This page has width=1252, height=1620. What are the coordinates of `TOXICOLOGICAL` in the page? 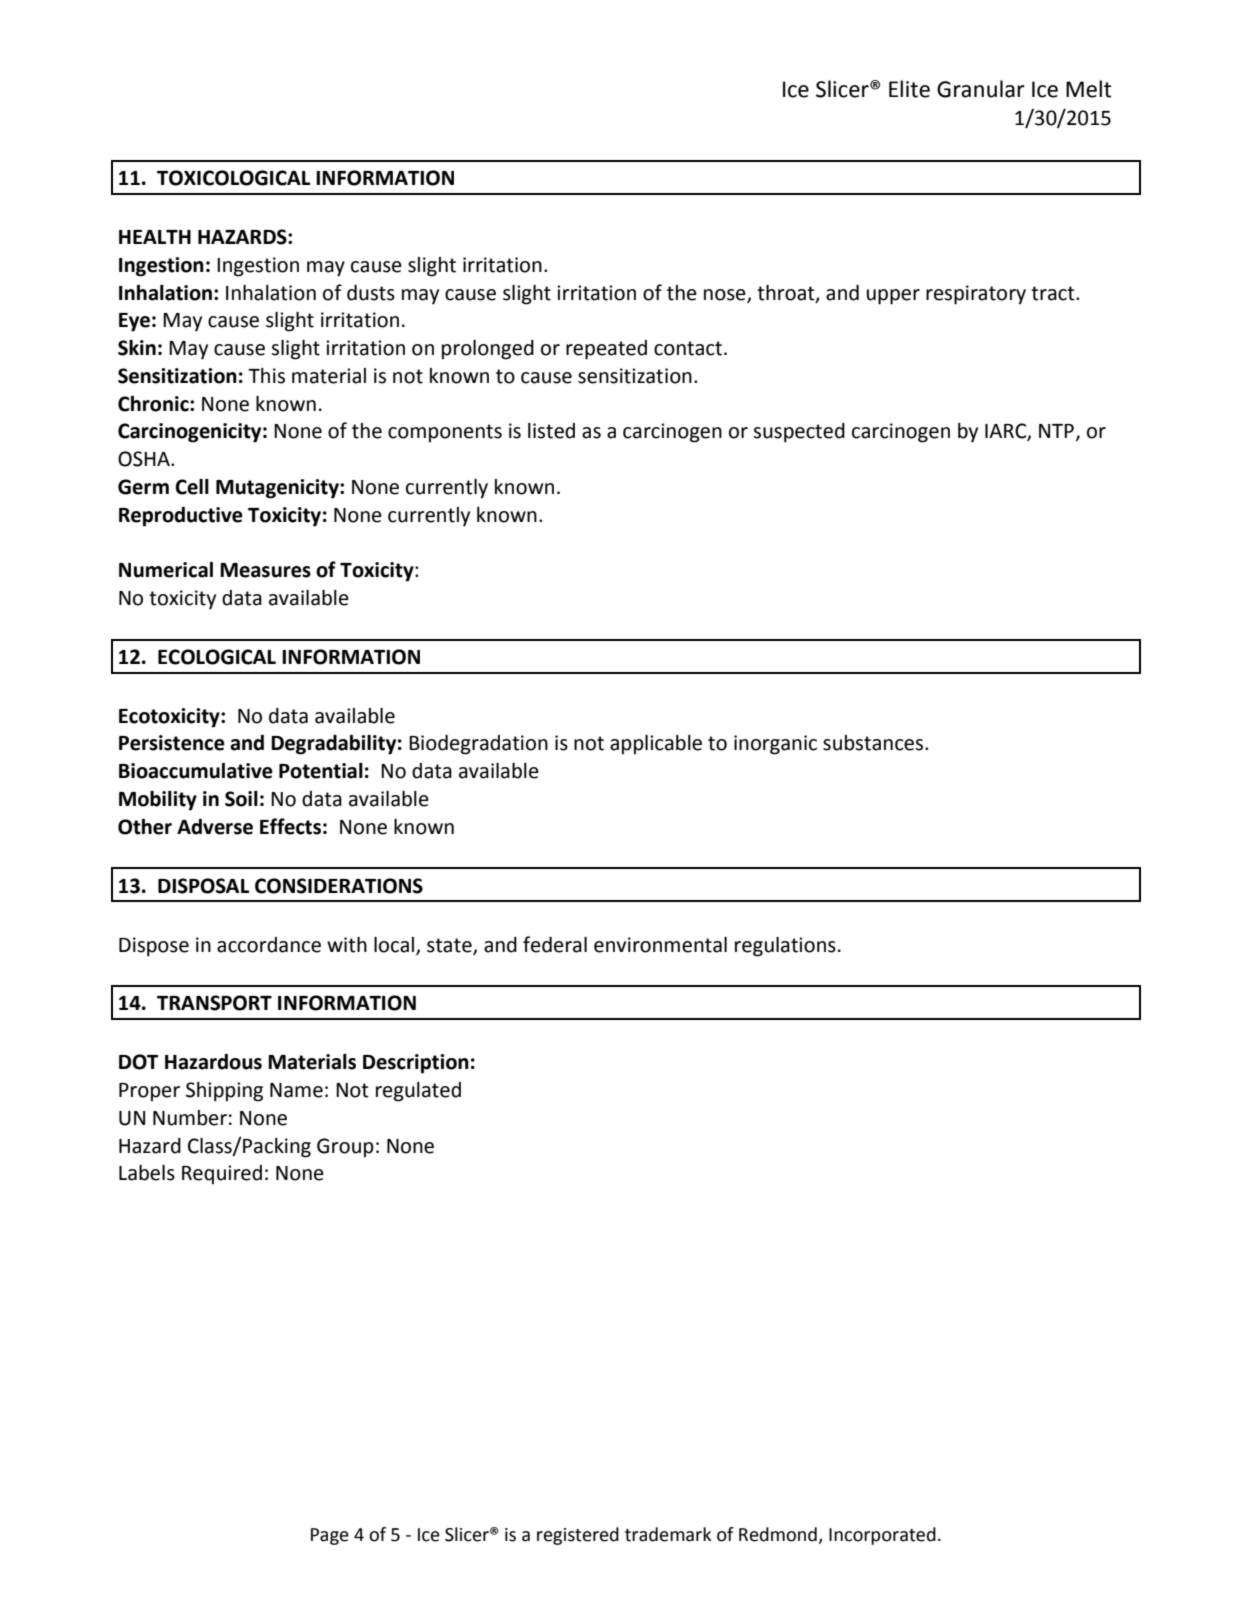 It's located at (233, 178).
